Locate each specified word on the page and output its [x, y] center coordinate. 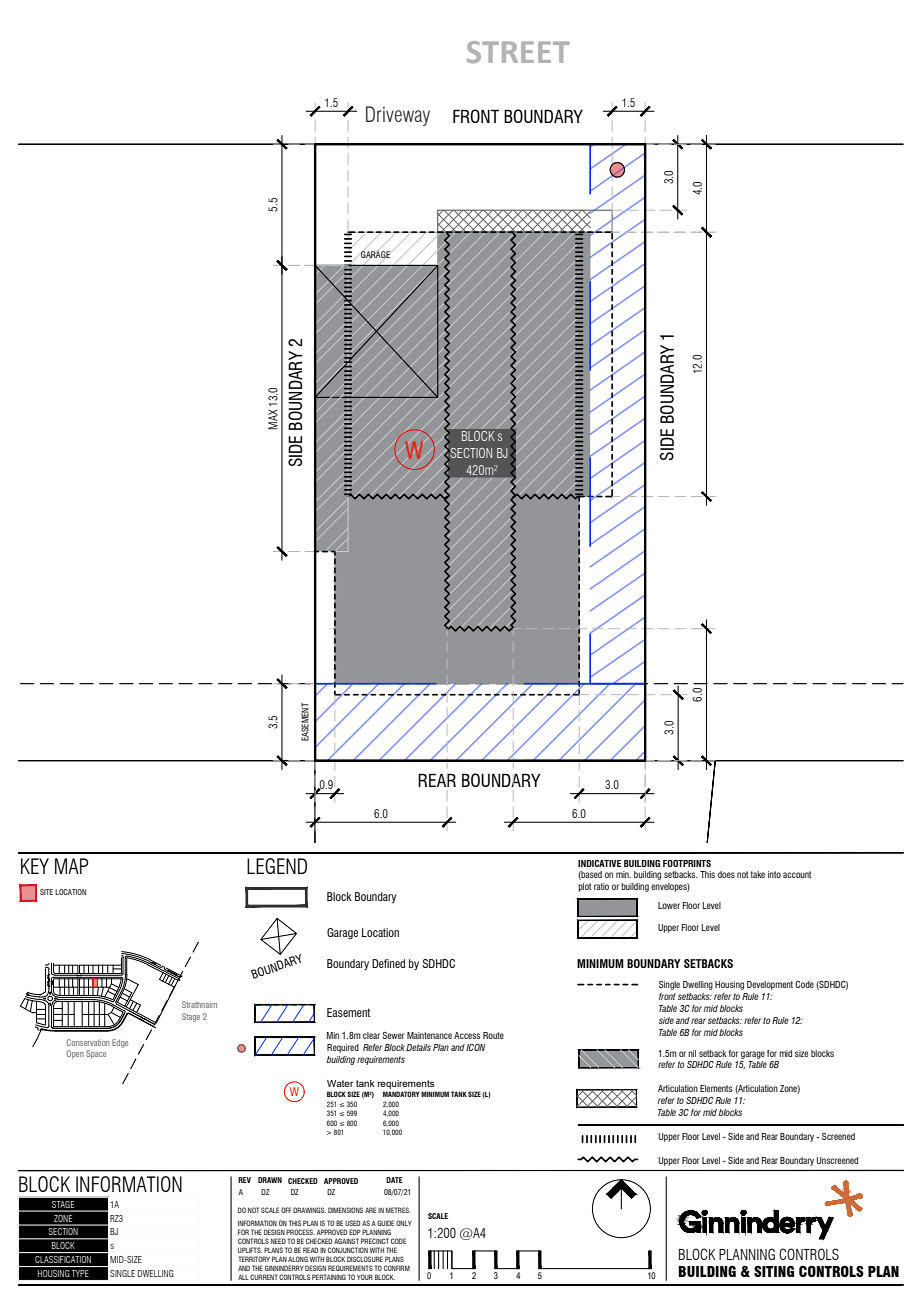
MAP [71, 866]
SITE [46, 892]
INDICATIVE [599, 863]
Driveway [398, 116]
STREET [518, 52]
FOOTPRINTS [687, 863]
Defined [388, 963]
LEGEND [277, 866]
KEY [35, 866]
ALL [243, 1277]
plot [585, 887]
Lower [669, 905]
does [726, 874]
